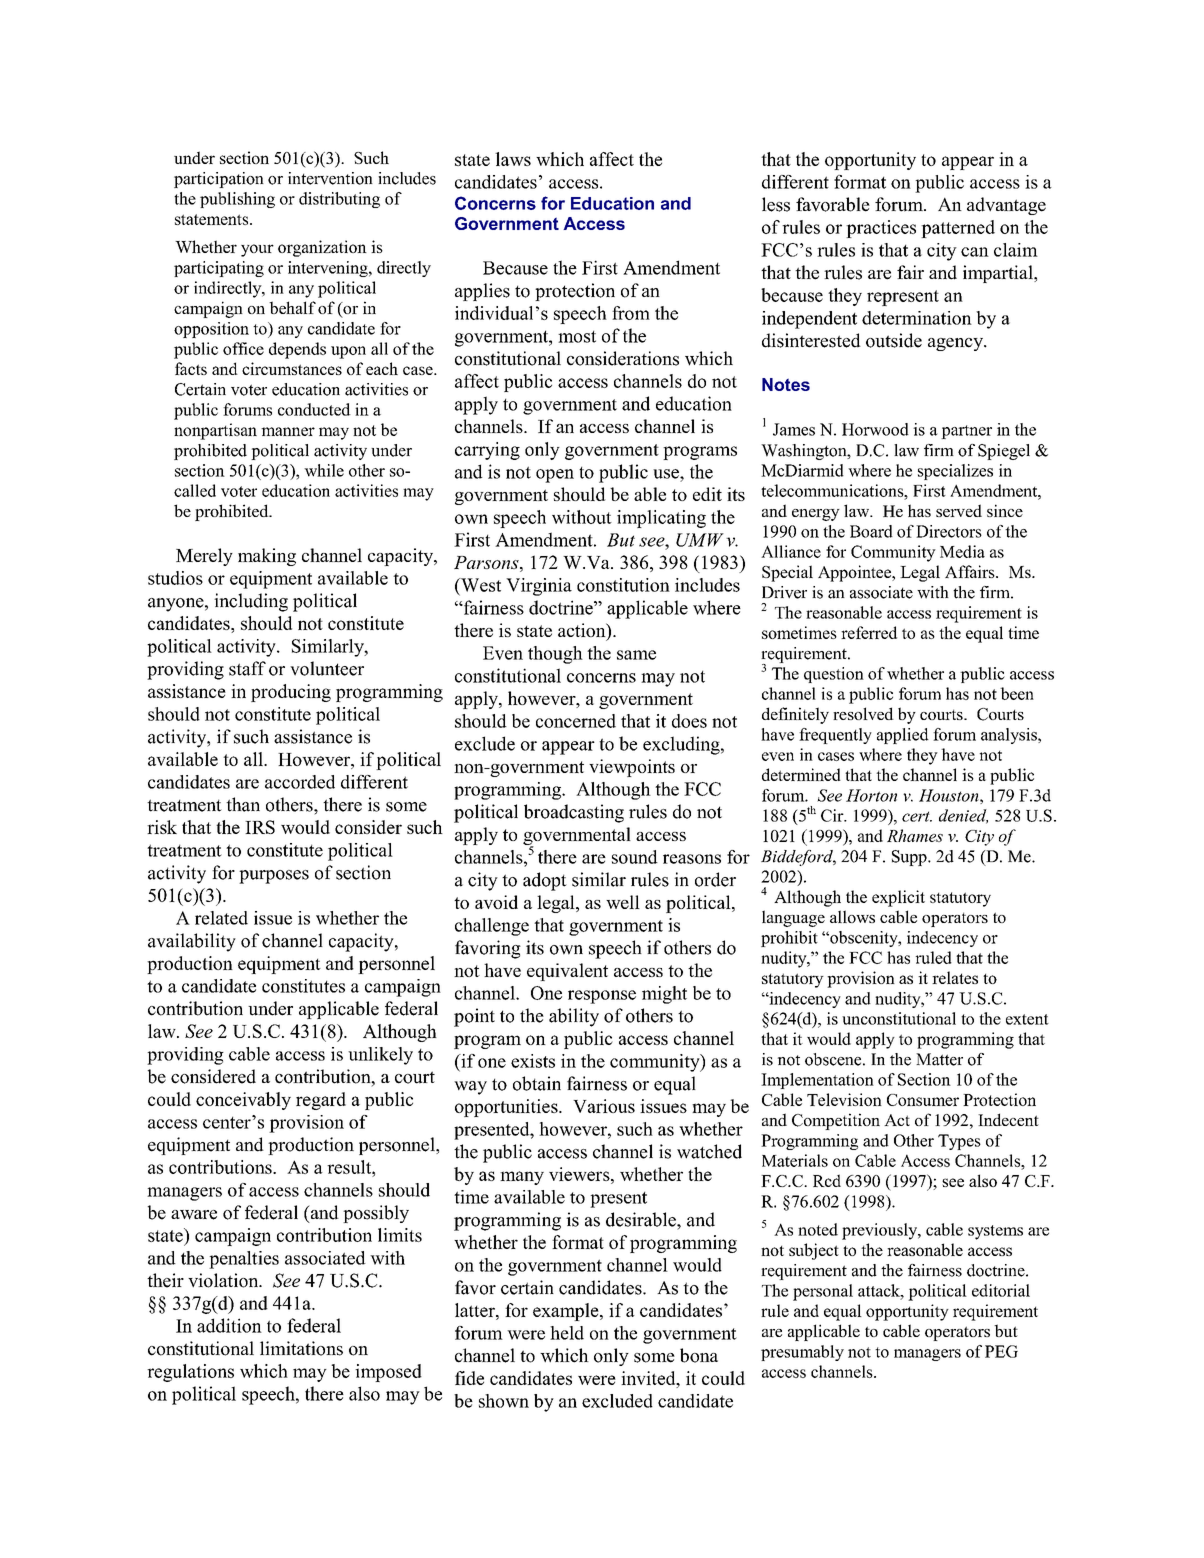 The image size is (1204, 1558). What do you see at coordinates (939, 1059) in the screenshot?
I see `Matter` at bounding box center [939, 1059].
